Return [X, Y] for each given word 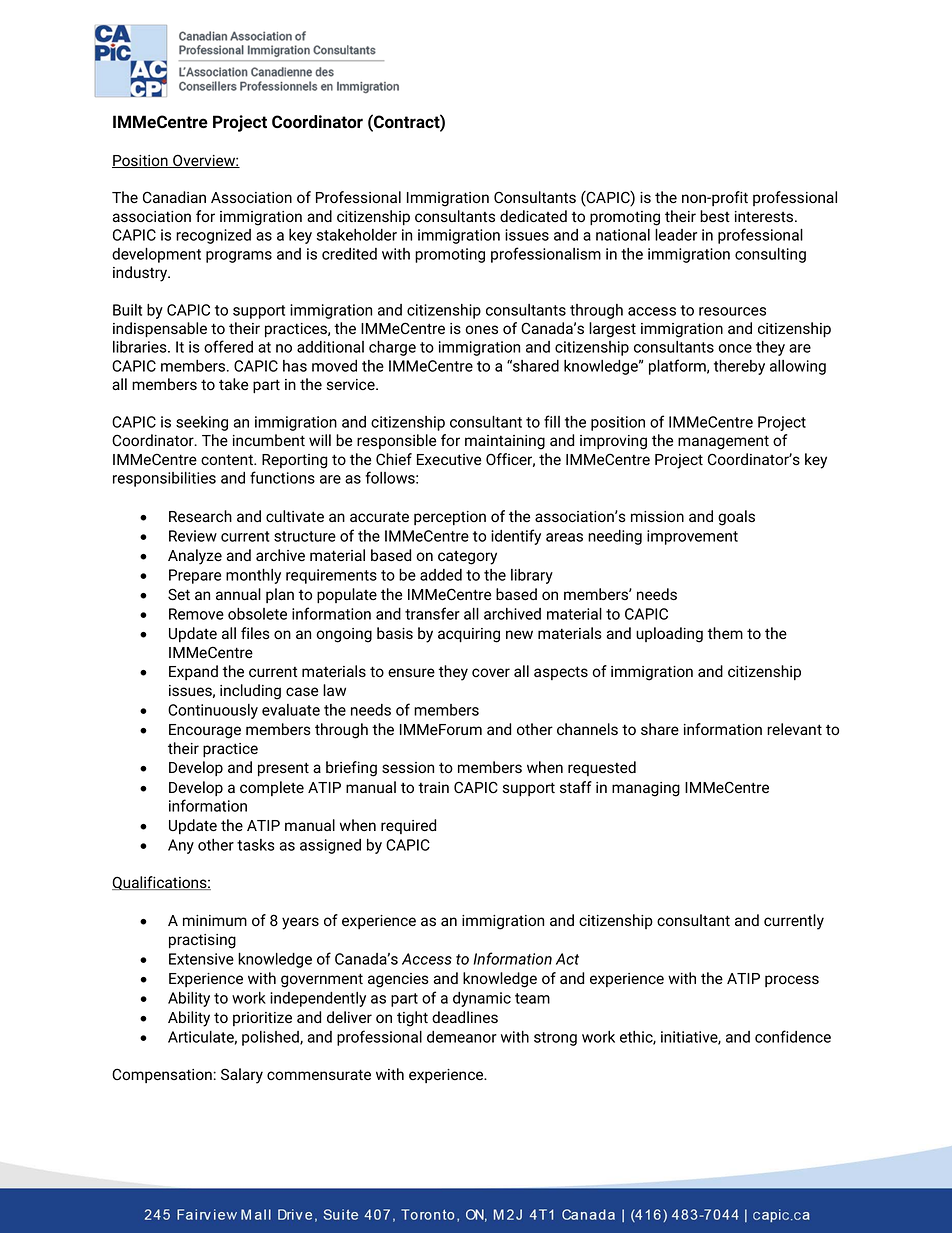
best [715, 216]
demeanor [462, 1037]
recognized [213, 236]
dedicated [533, 216]
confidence [793, 1036]
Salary [242, 1076]
